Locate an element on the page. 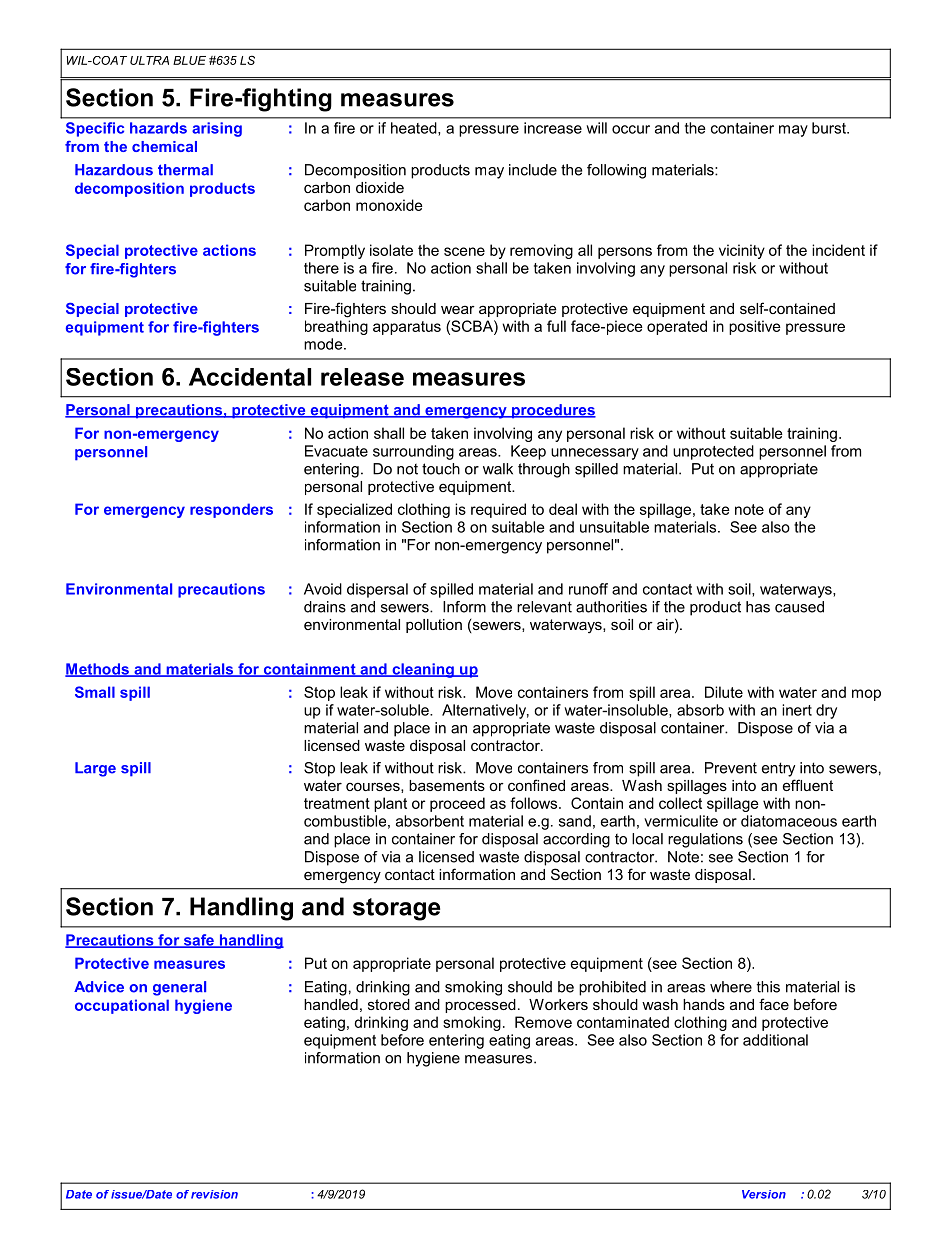 Image resolution: width=952 pixels, height=1233 pixels. burst is located at coordinates (830, 128).
